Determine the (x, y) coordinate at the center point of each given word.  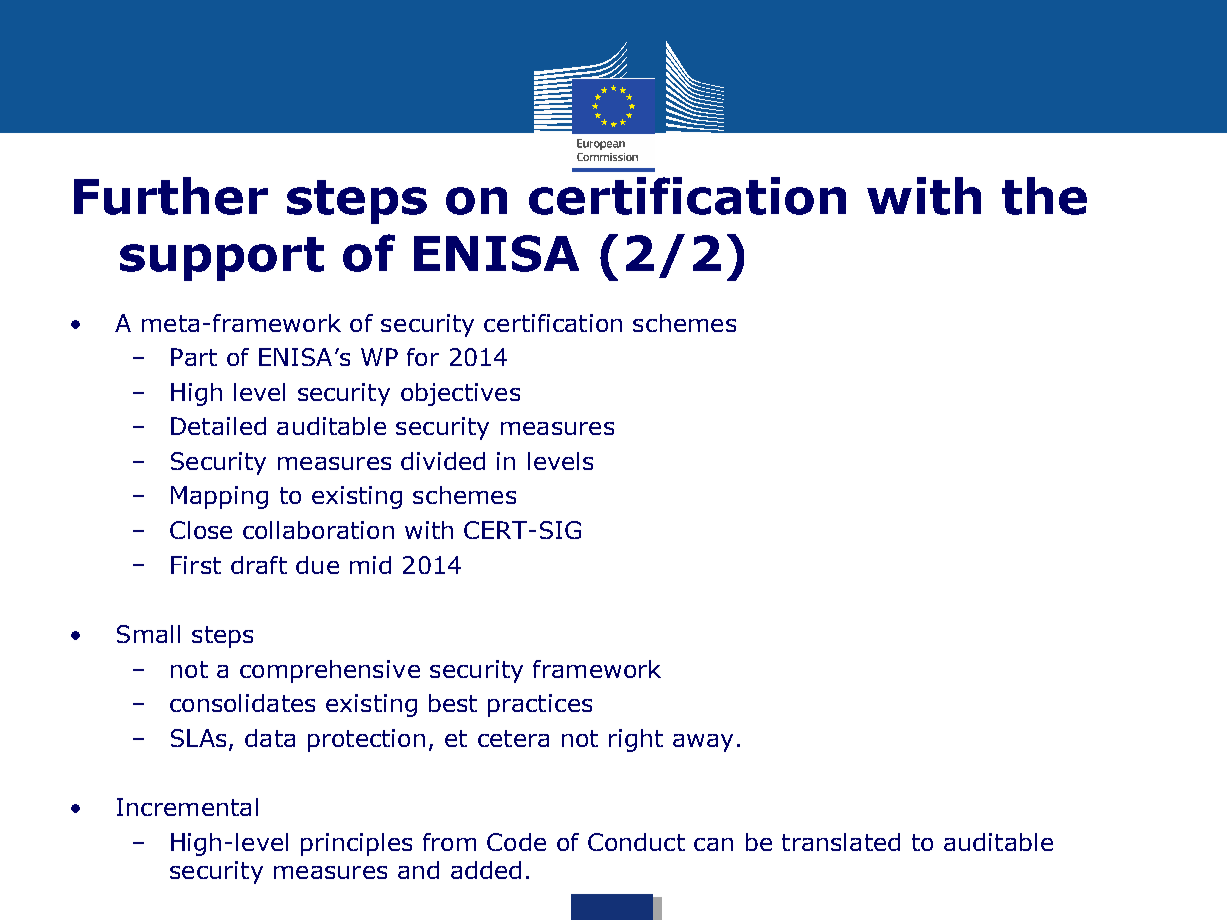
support (222, 259)
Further (171, 196)
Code (516, 842)
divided (443, 461)
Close (201, 530)
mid (370, 565)
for (423, 357)
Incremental (187, 807)
